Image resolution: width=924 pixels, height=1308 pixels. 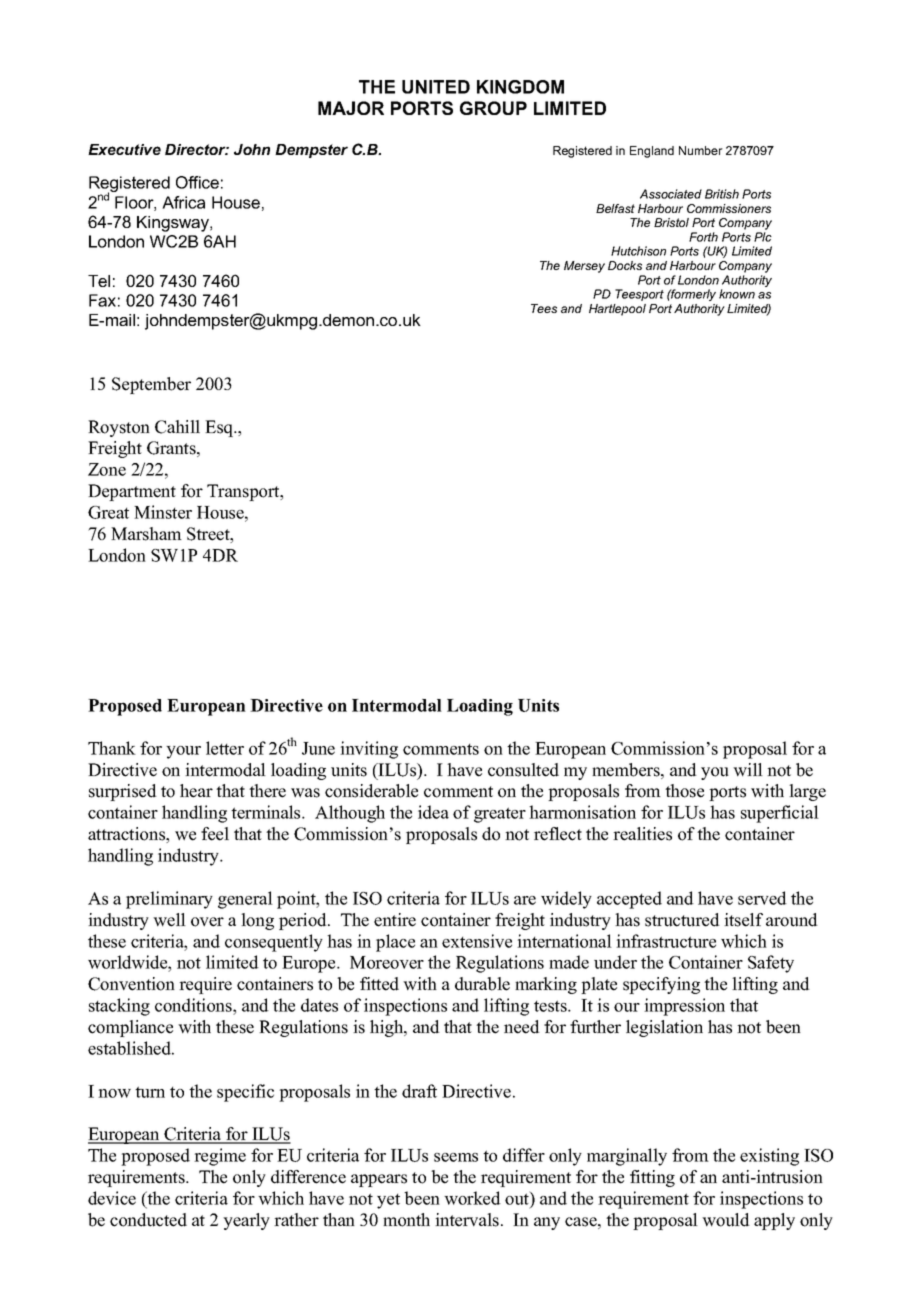 What do you see at coordinates (183, 752) in the document?
I see `your` at bounding box center [183, 752].
